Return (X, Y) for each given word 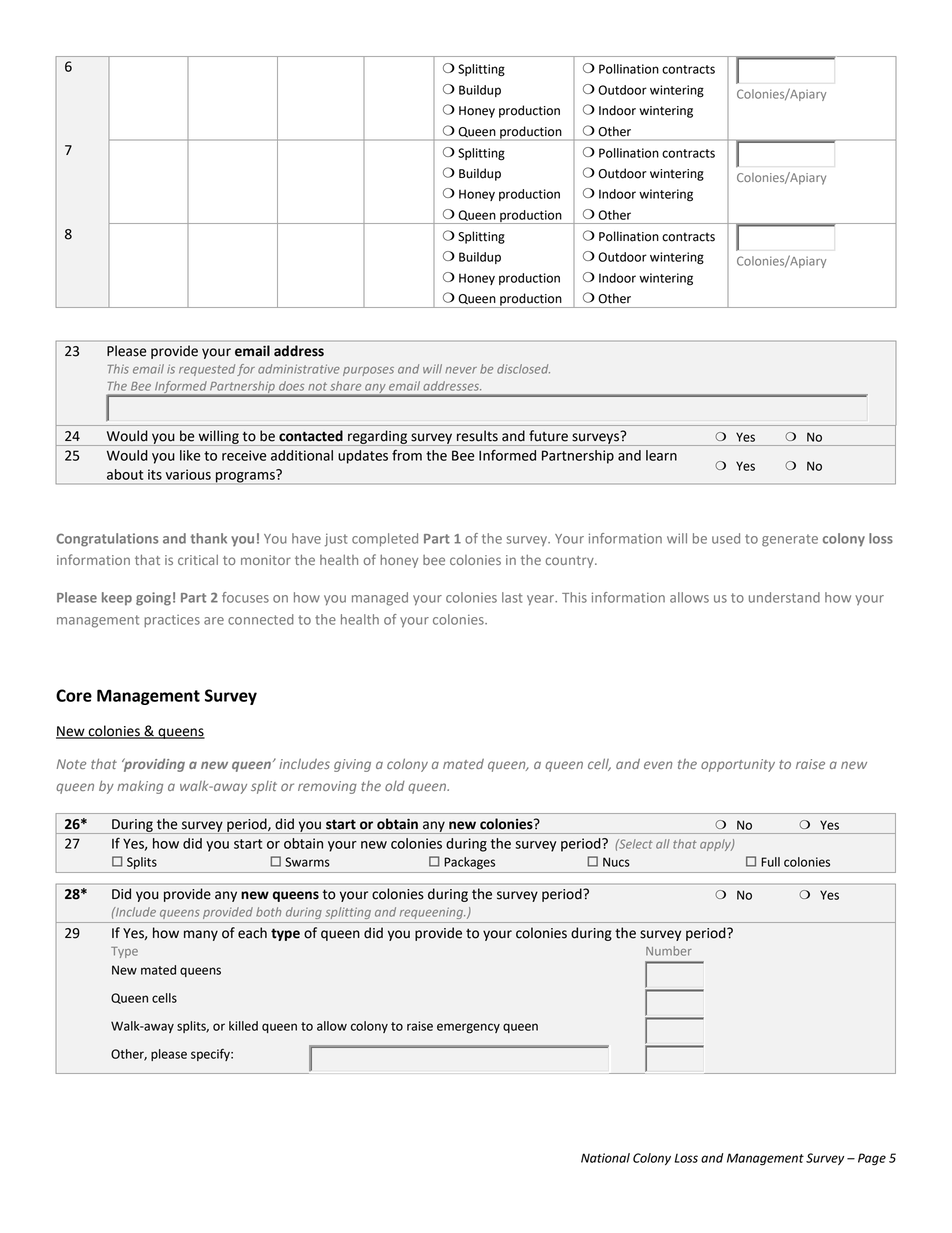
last (512, 597)
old (395, 786)
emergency (468, 1028)
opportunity (738, 765)
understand (784, 597)
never (461, 370)
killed (243, 1026)
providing (153, 765)
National (605, 1158)
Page (872, 1159)
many (201, 935)
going (153, 599)
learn (661, 455)
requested (207, 370)
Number (669, 951)
